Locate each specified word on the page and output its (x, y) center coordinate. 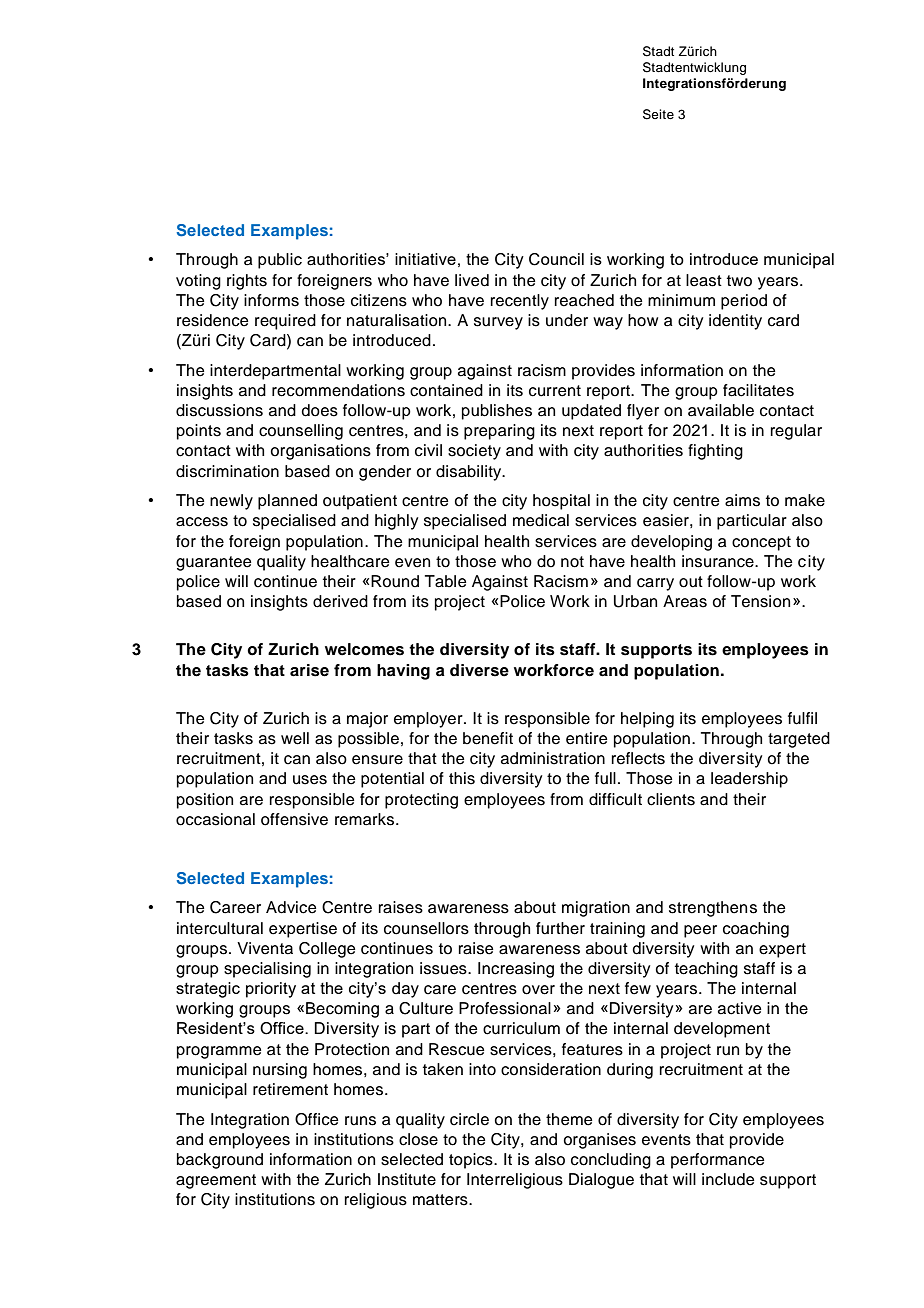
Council (556, 259)
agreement (216, 1181)
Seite (658, 114)
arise (309, 670)
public (280, 261)
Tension (760, 601)
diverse (479, 670)
